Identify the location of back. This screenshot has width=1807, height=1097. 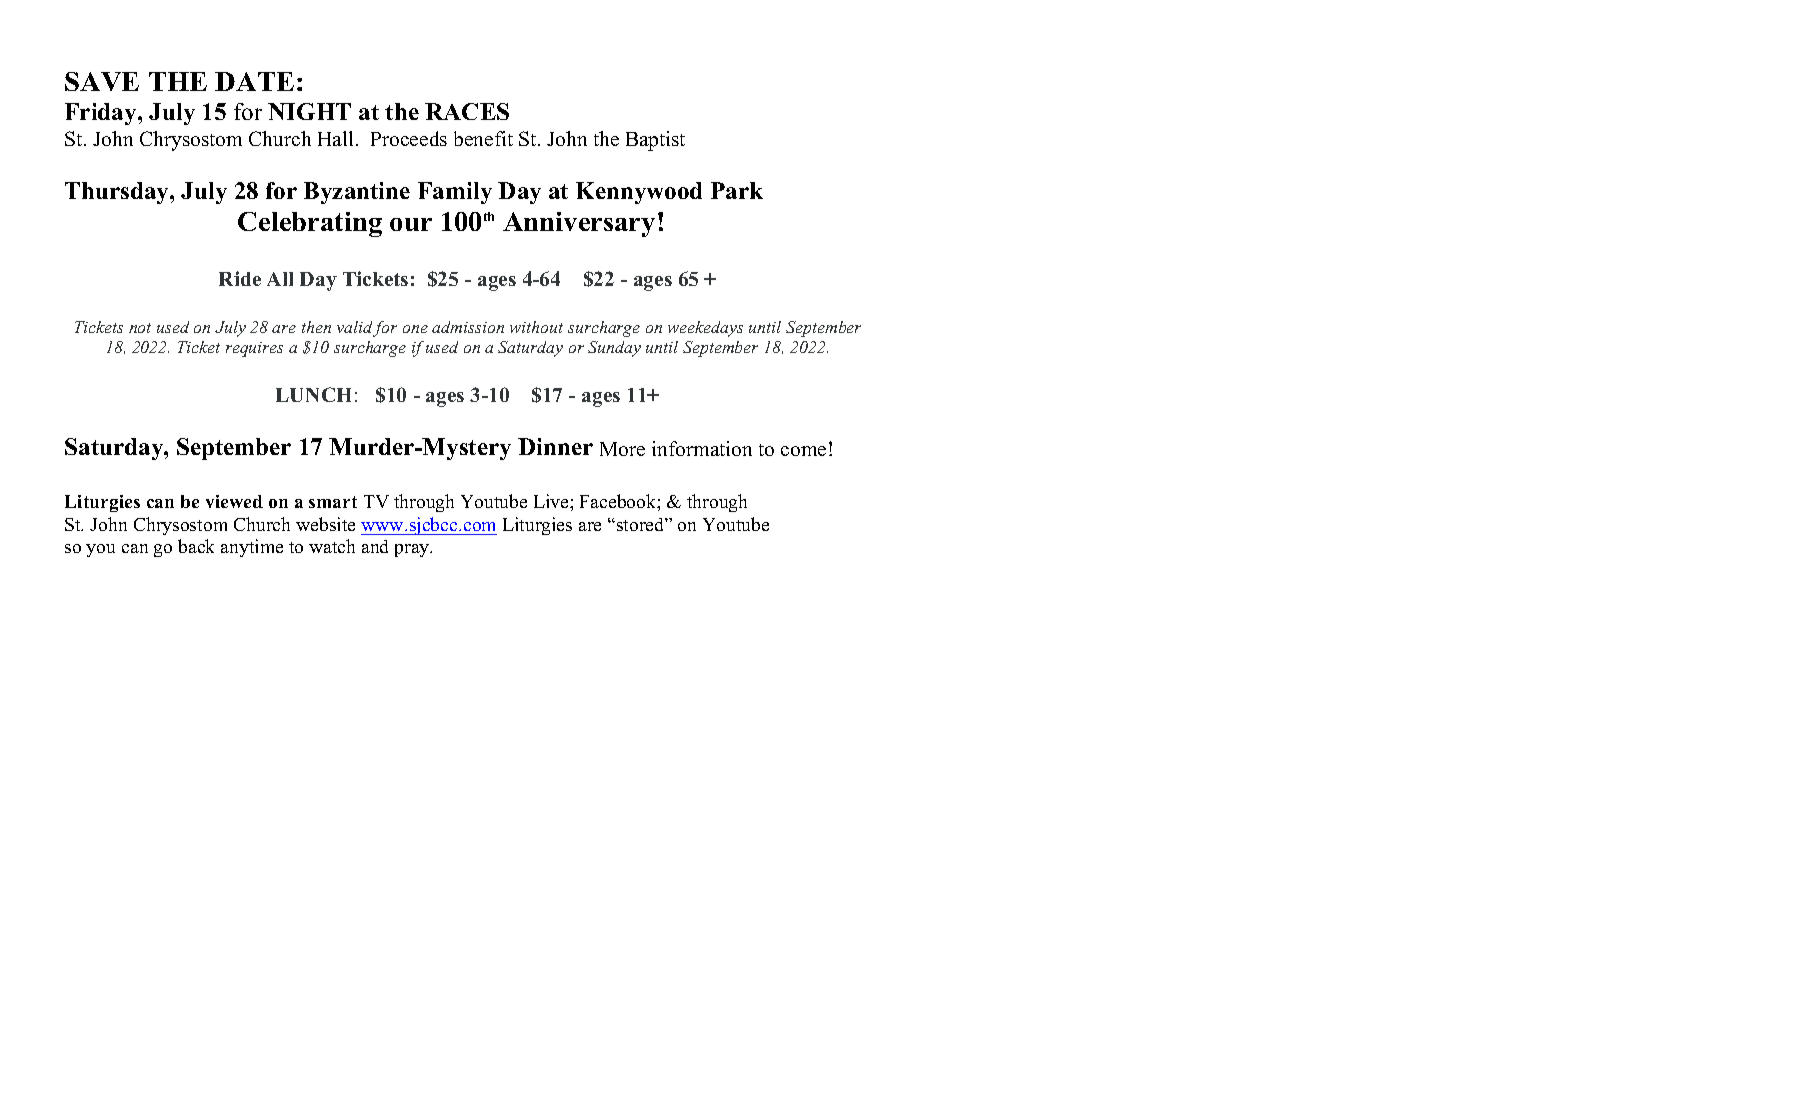
(196, 546).
